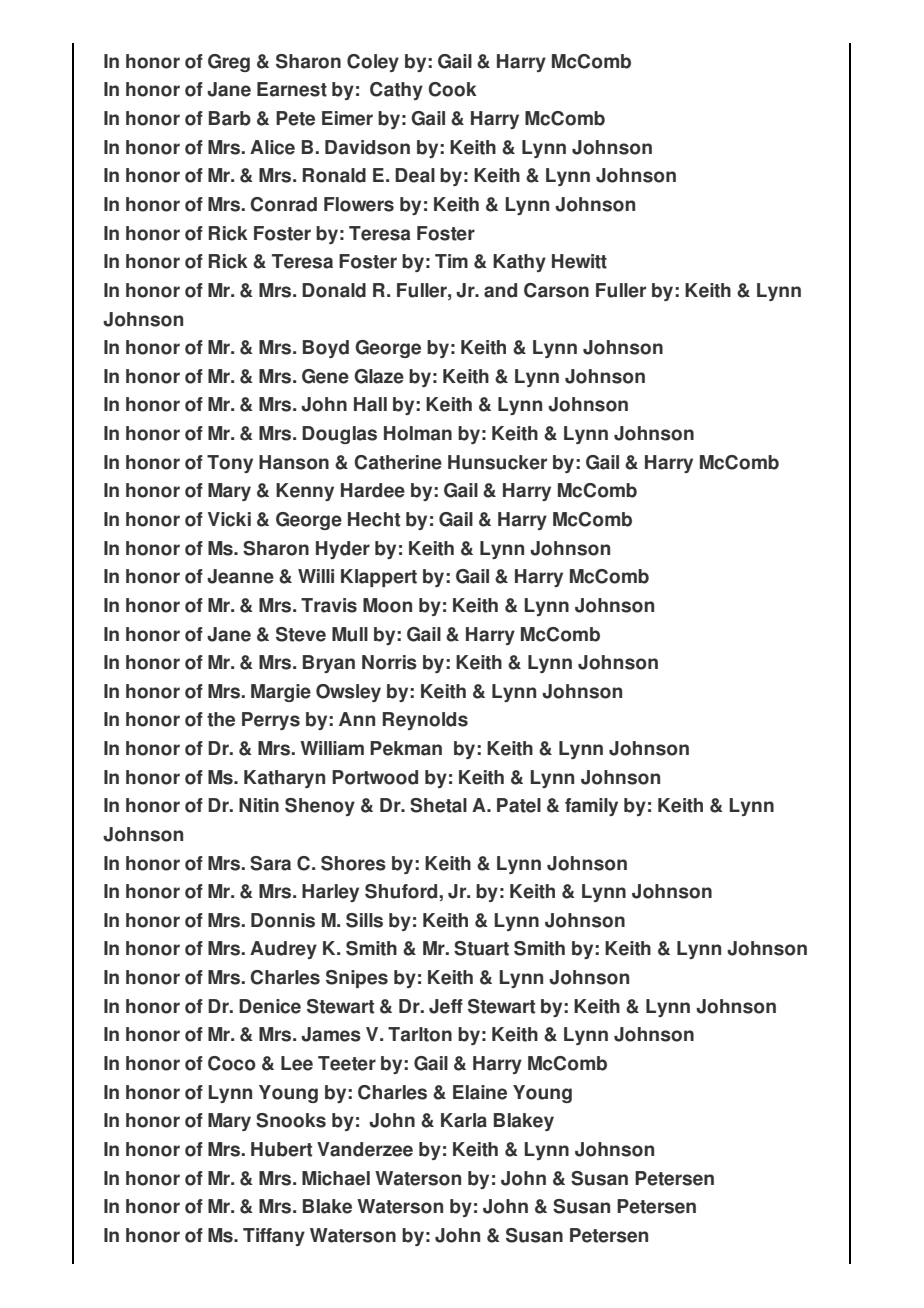 Image resolution: width=924 pixels, height=1308 pixels. Describe the element at coordinates (274, 1237) in the document. I see `Tiffany` at that location.
